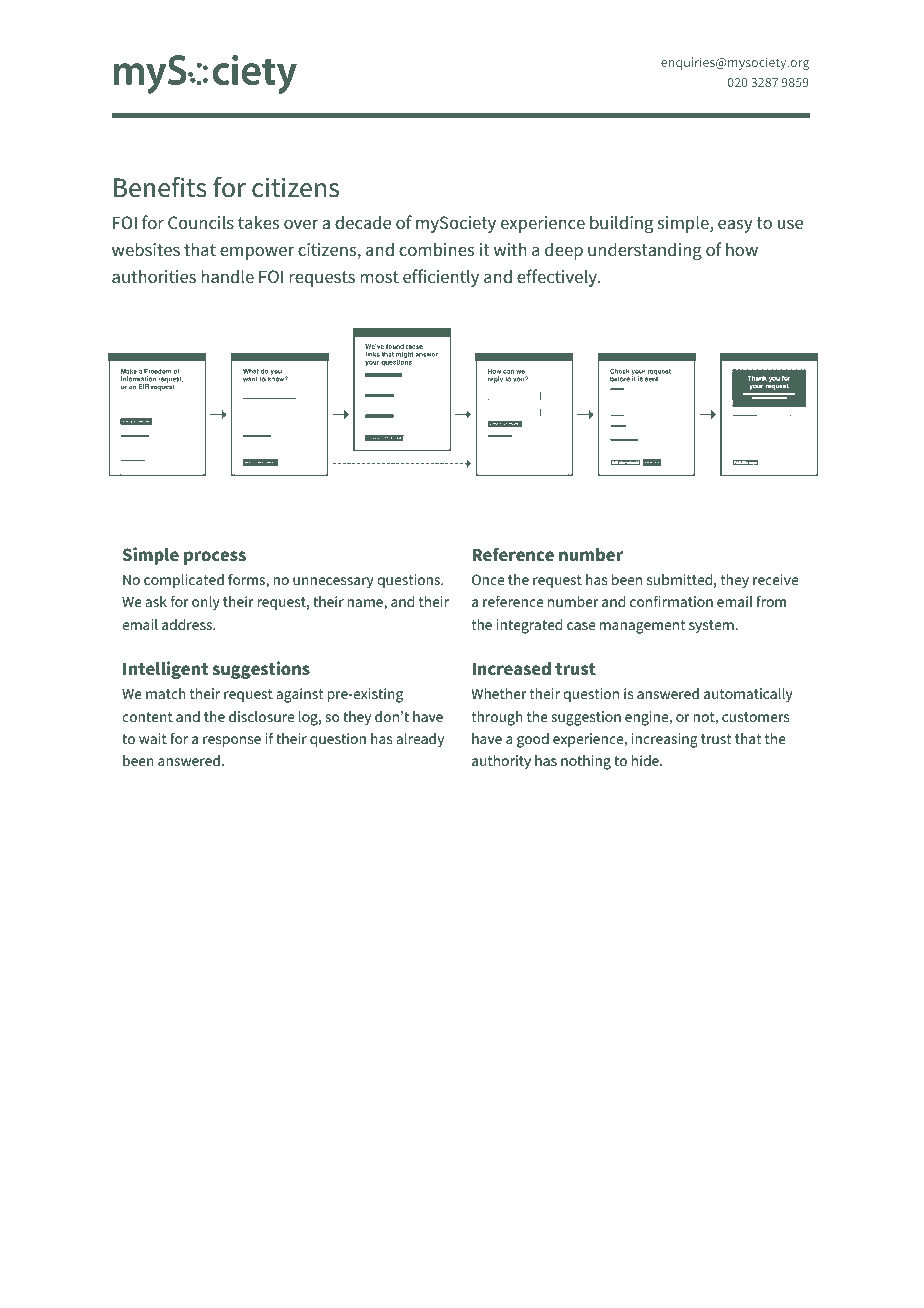  I want to click on easy, so click(735, 226).
